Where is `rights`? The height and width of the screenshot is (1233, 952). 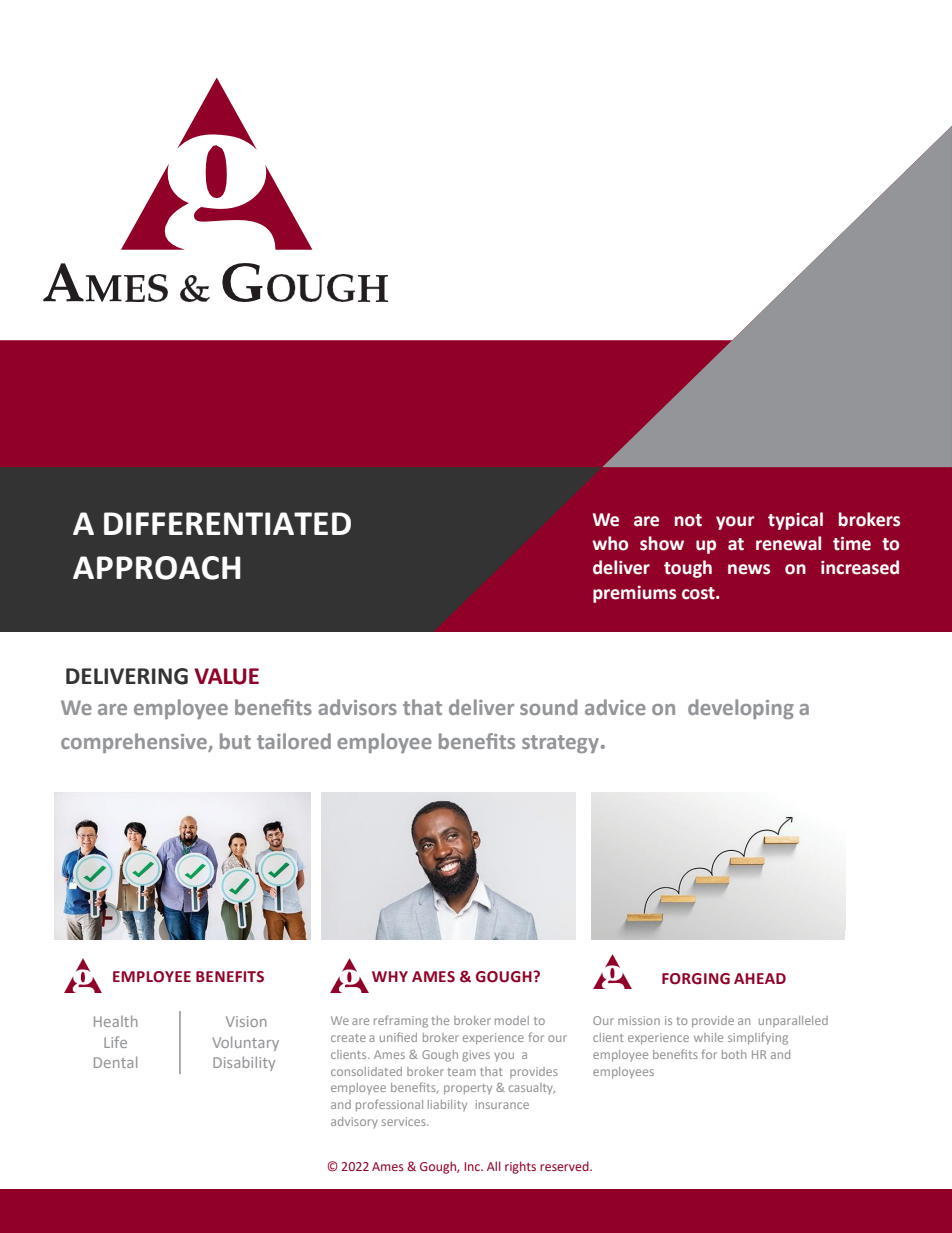
rights is located at coordinates (520, 1167).
